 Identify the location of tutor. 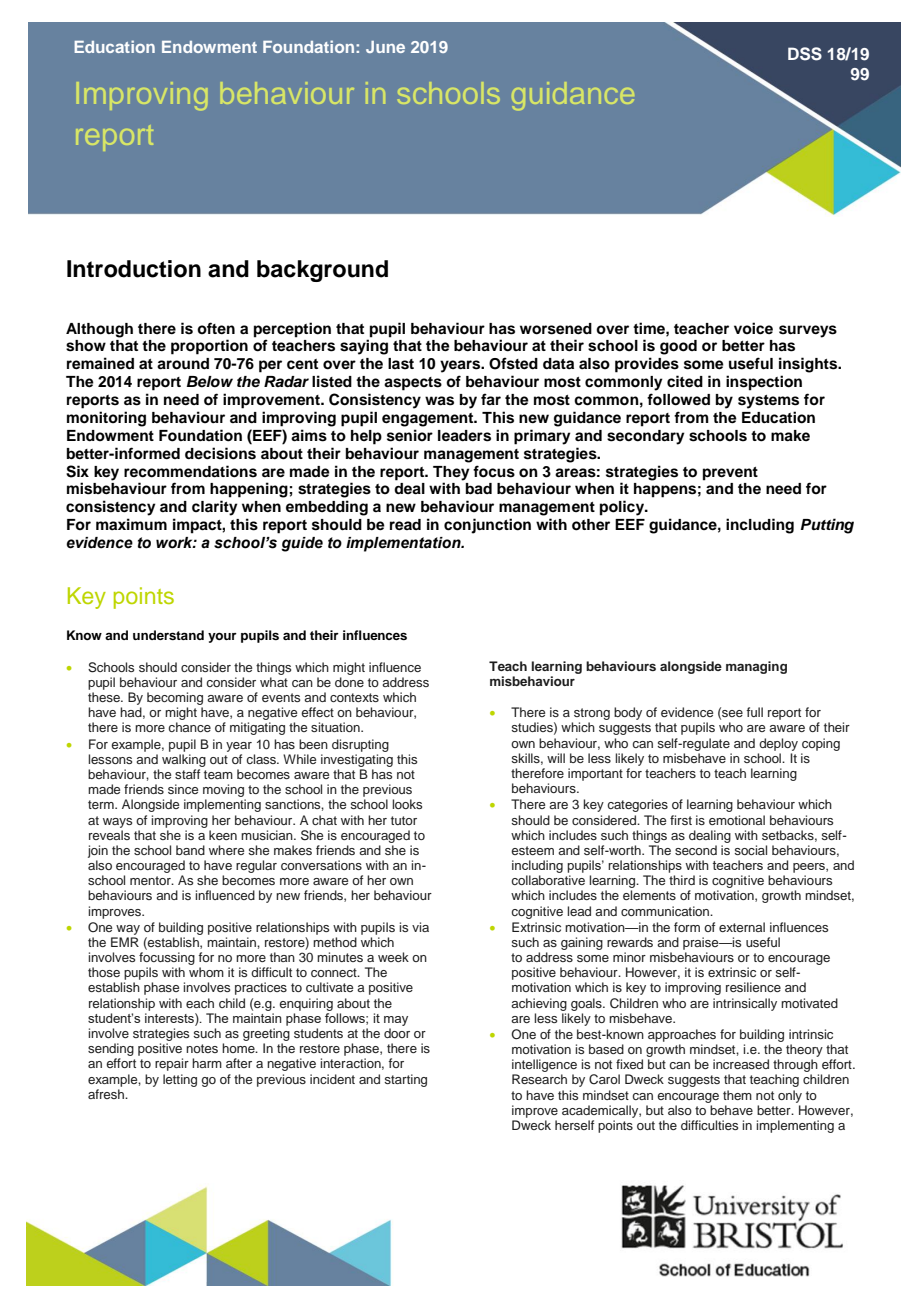
(404, 820).
